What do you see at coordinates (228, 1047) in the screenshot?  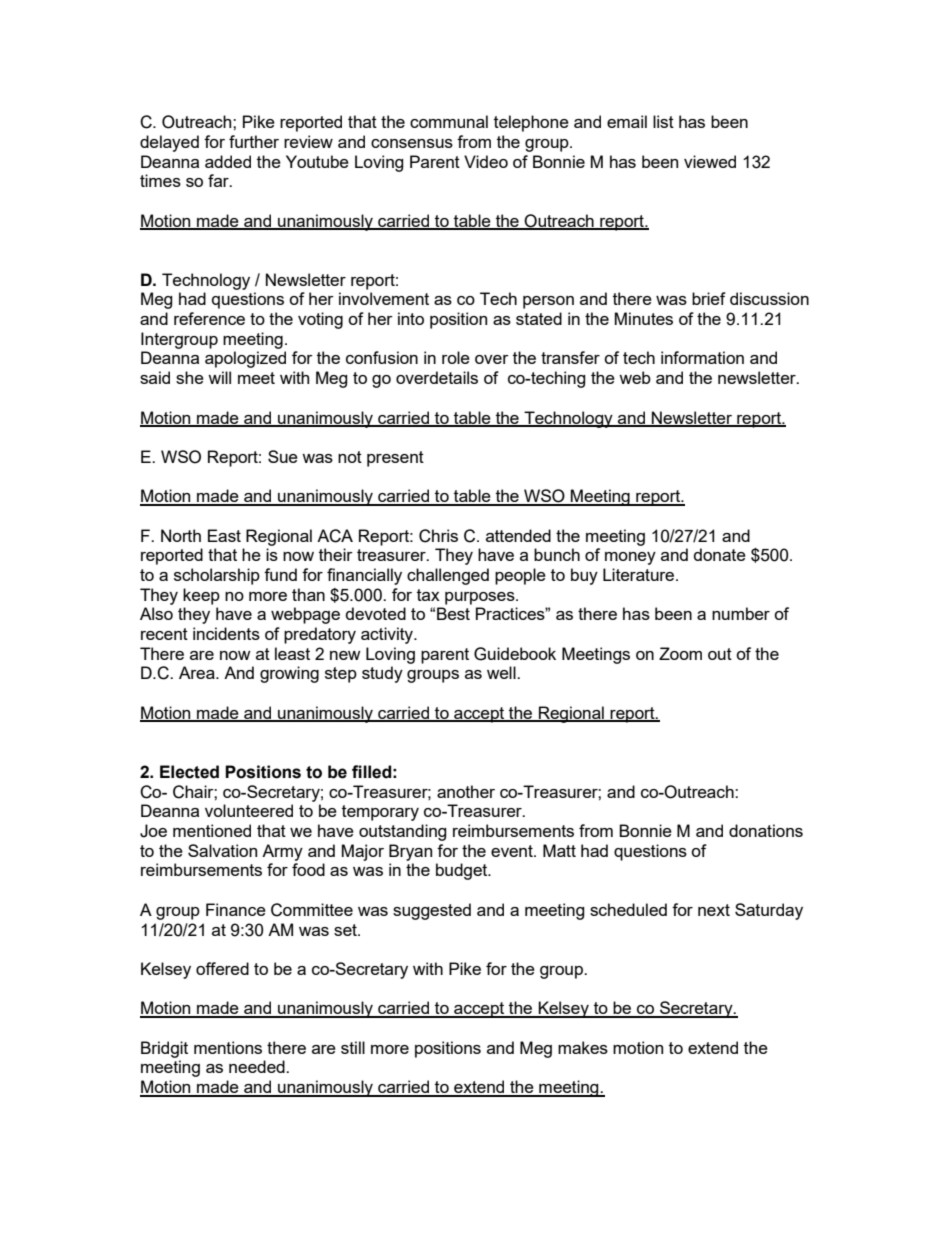 I see `mentions` at bounding box center [228, 1047].
